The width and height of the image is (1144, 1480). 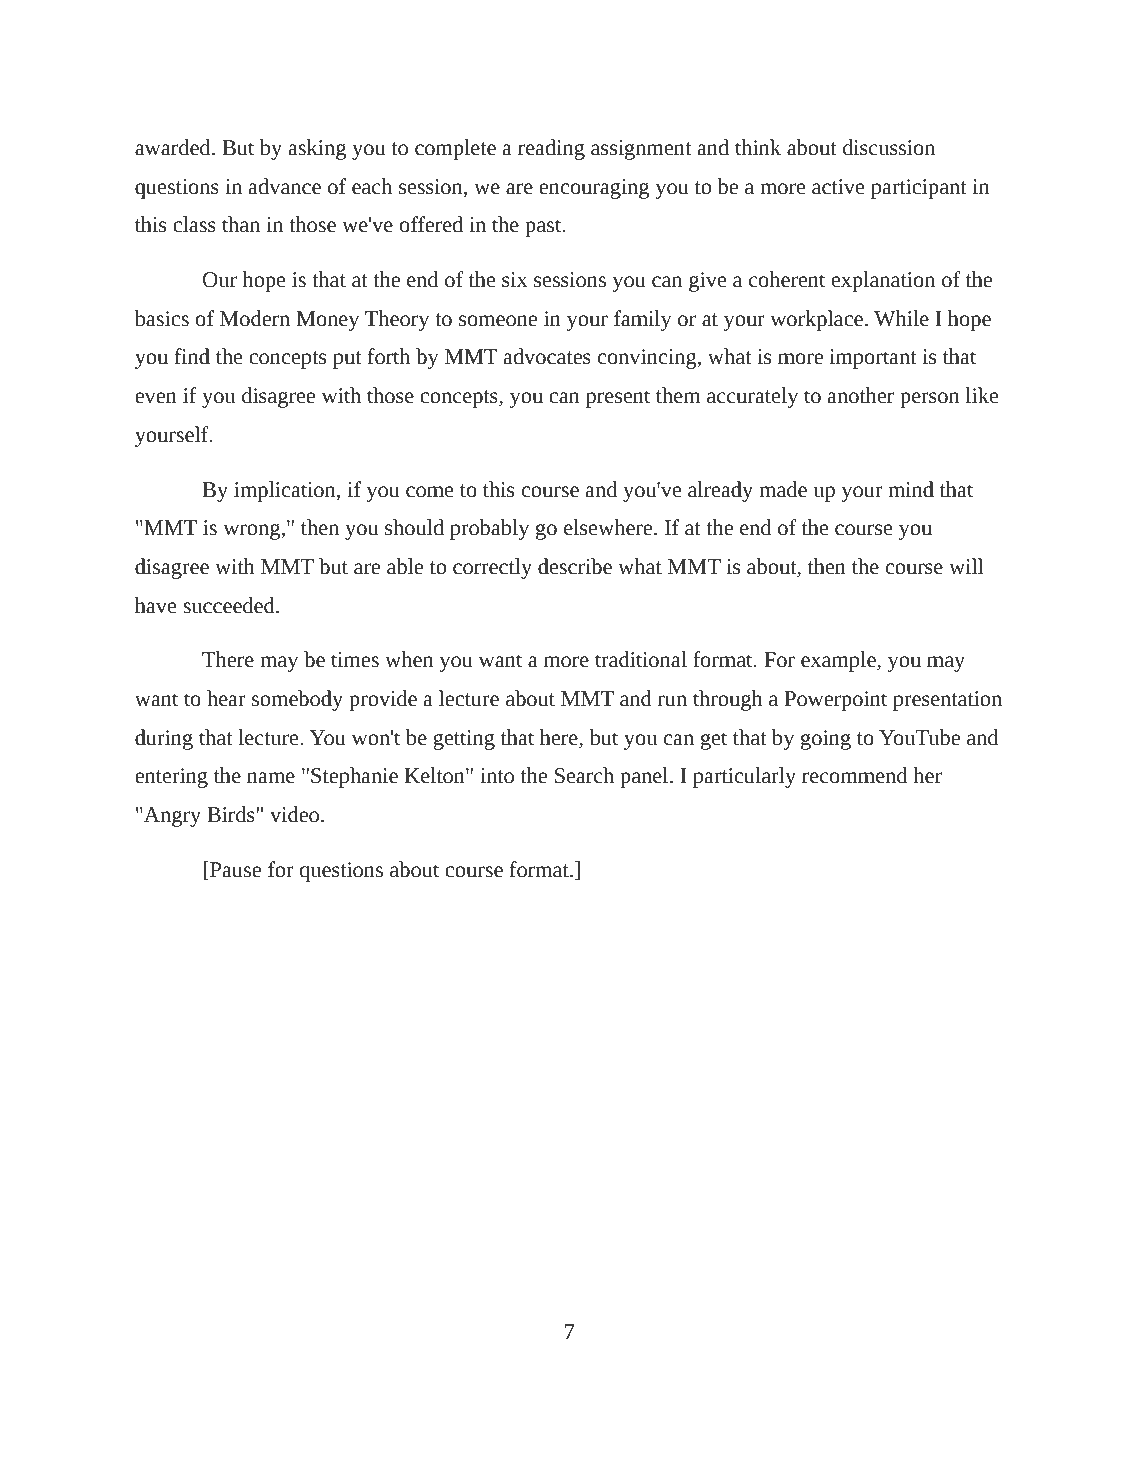 What do you see at coordinates (861, 395) in the image?
I see `another` at bounding box center [861, 395].
